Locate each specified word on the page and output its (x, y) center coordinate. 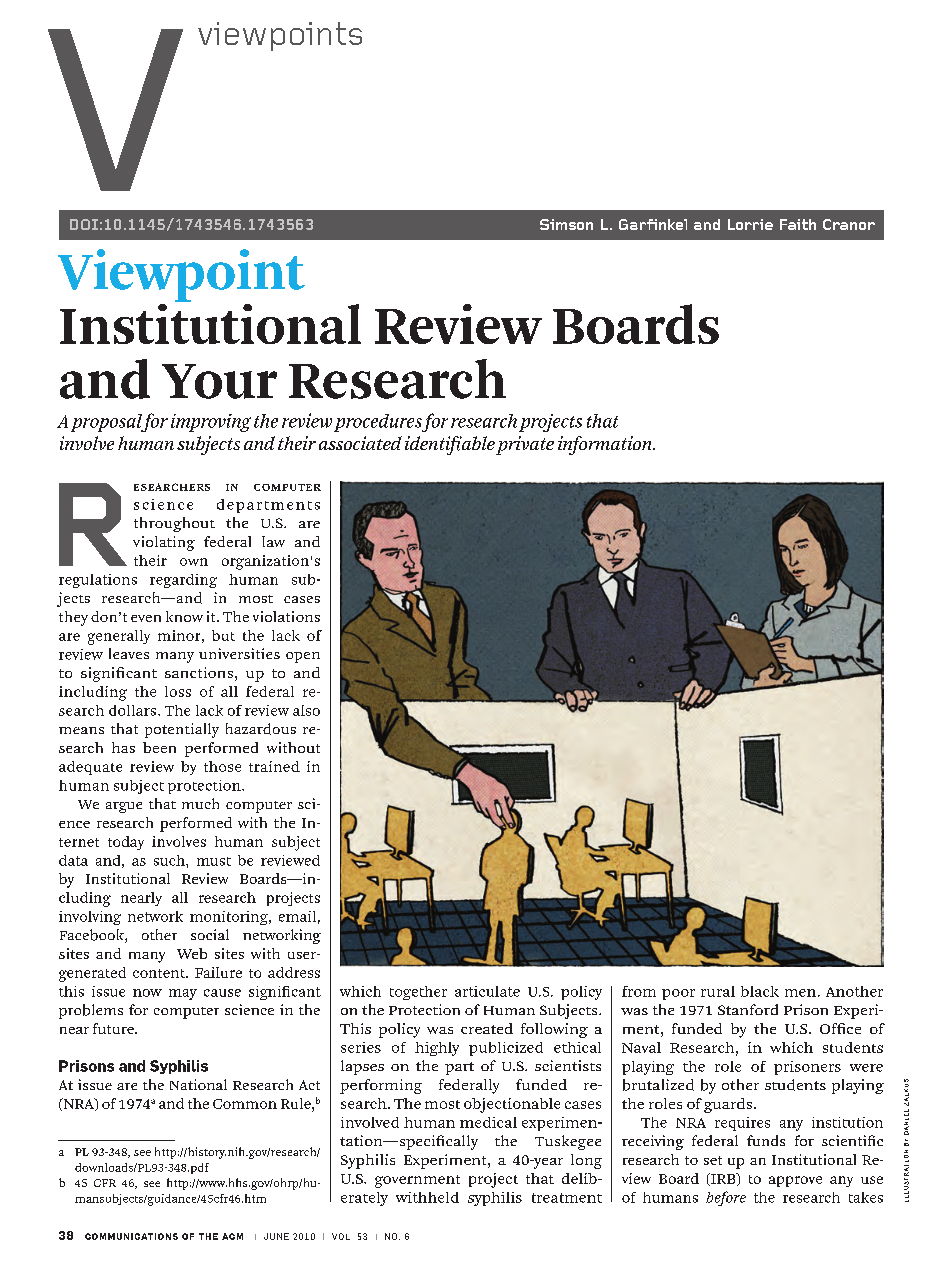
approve (795, 1181)
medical (488, 1122)
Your (219, 381)
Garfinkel (653, 224)
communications (131, 1236)
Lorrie (750, 224)
